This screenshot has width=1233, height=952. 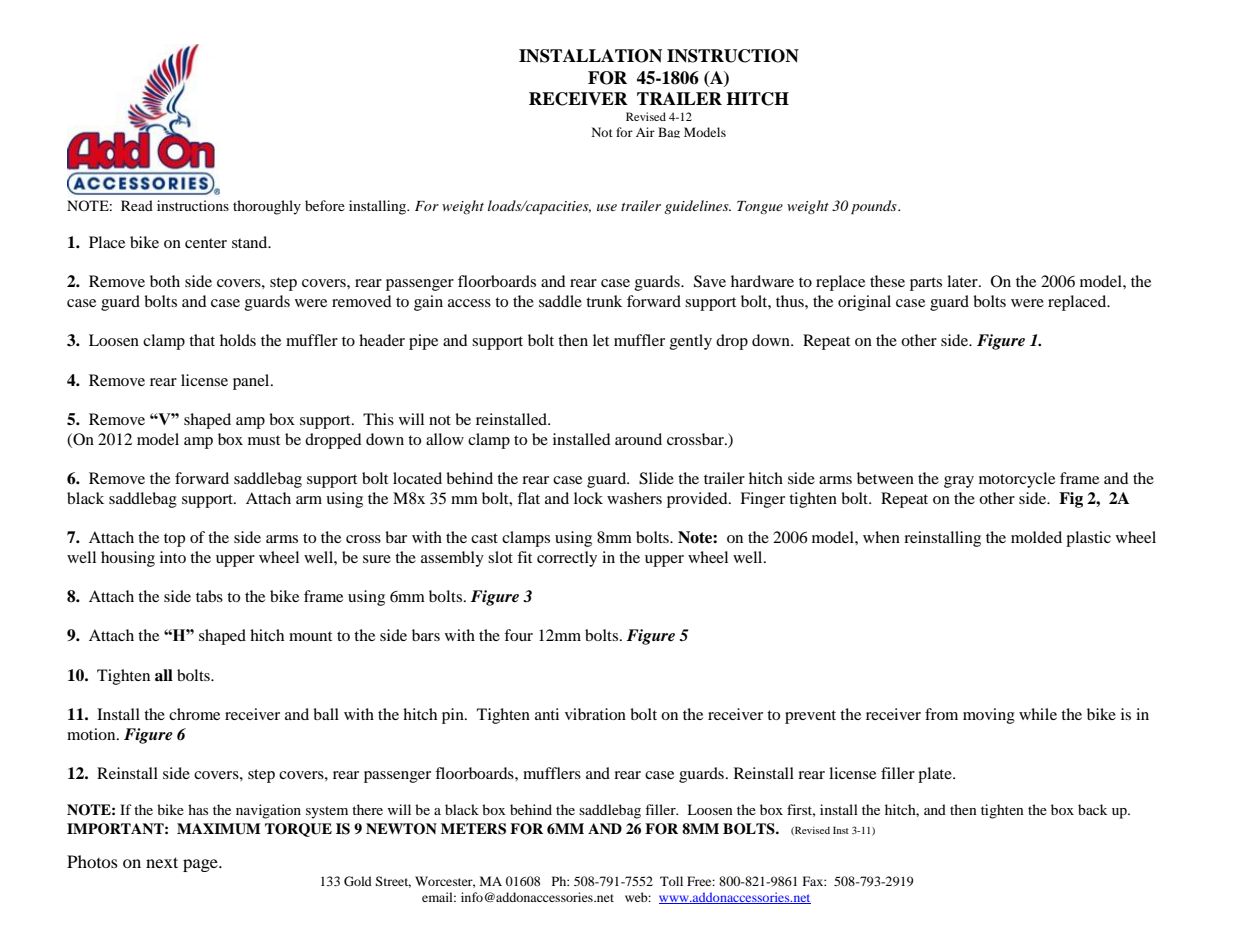 What do you see at coordinates (875, 207) in the screenshot?
I see `pounds` at bounding box center [875, 207].
